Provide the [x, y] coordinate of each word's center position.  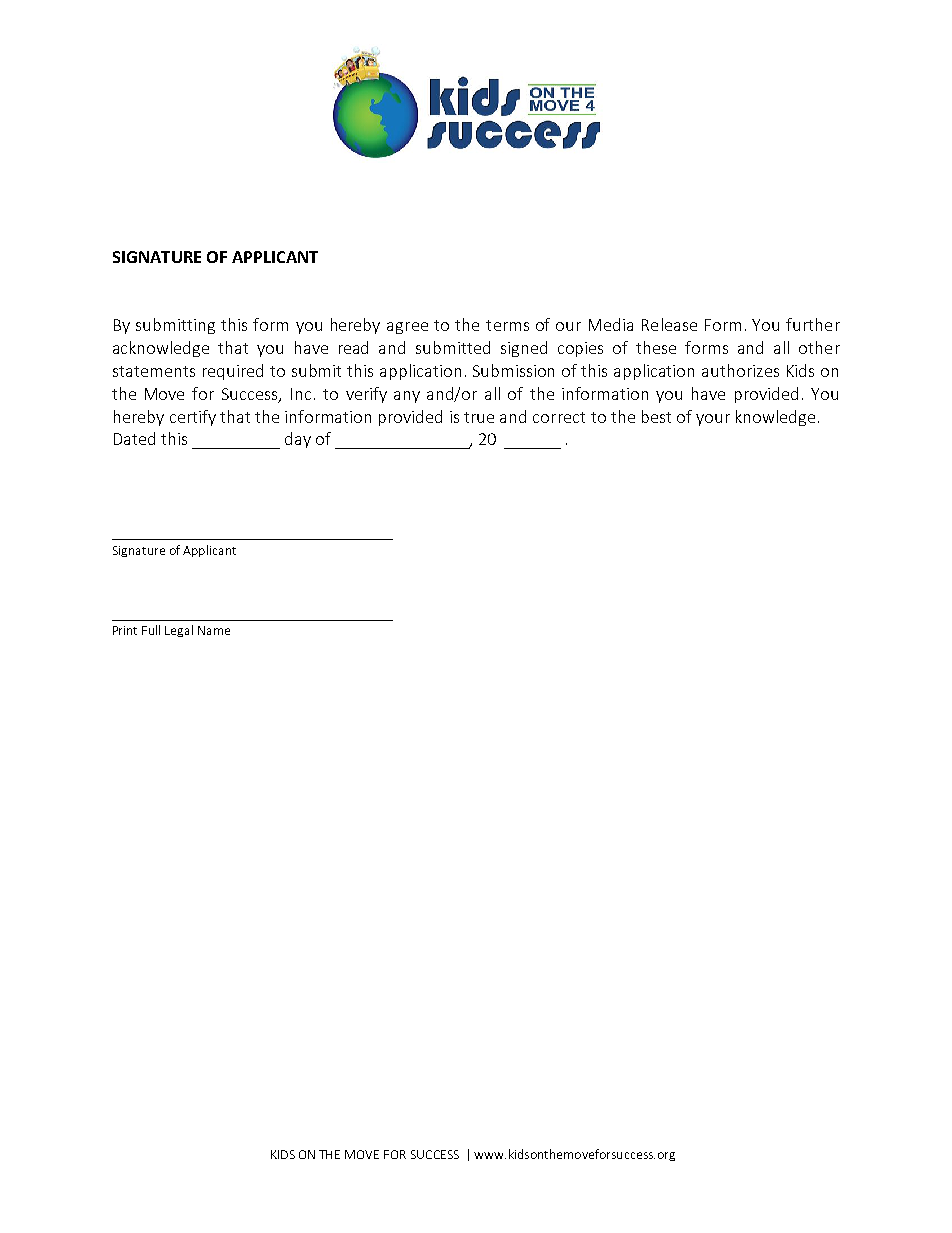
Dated [134, 438]
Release [669, 324]
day [298, 440]
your [713, 420]
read [353, 347]
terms [507, 325]
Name [214, 630]
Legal [179, 631]
